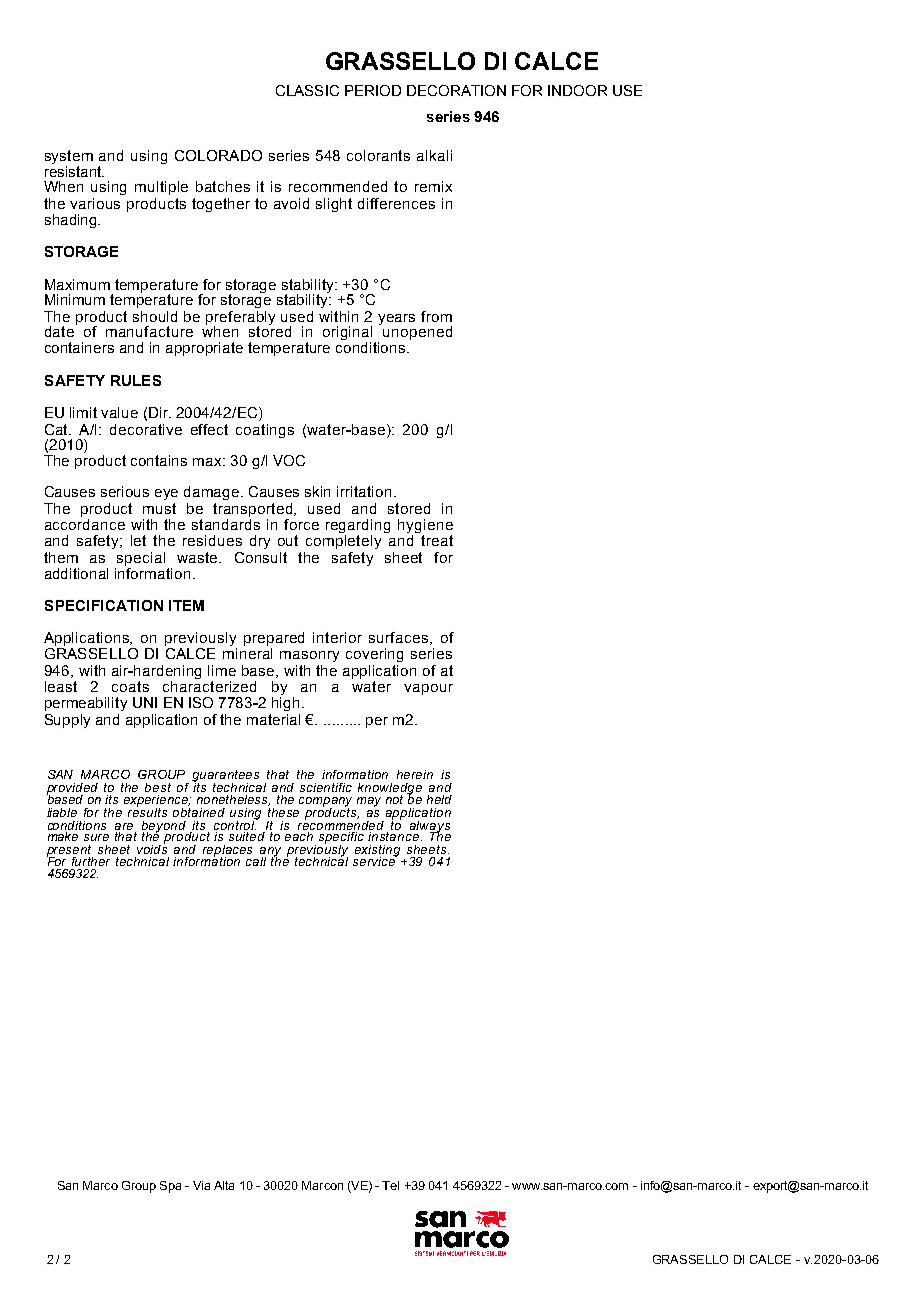 The height and width of the page is (1308, 924). What do you see at coordinates (91, 861) in the page?
I see `further` at bounding box center [91, 861].
